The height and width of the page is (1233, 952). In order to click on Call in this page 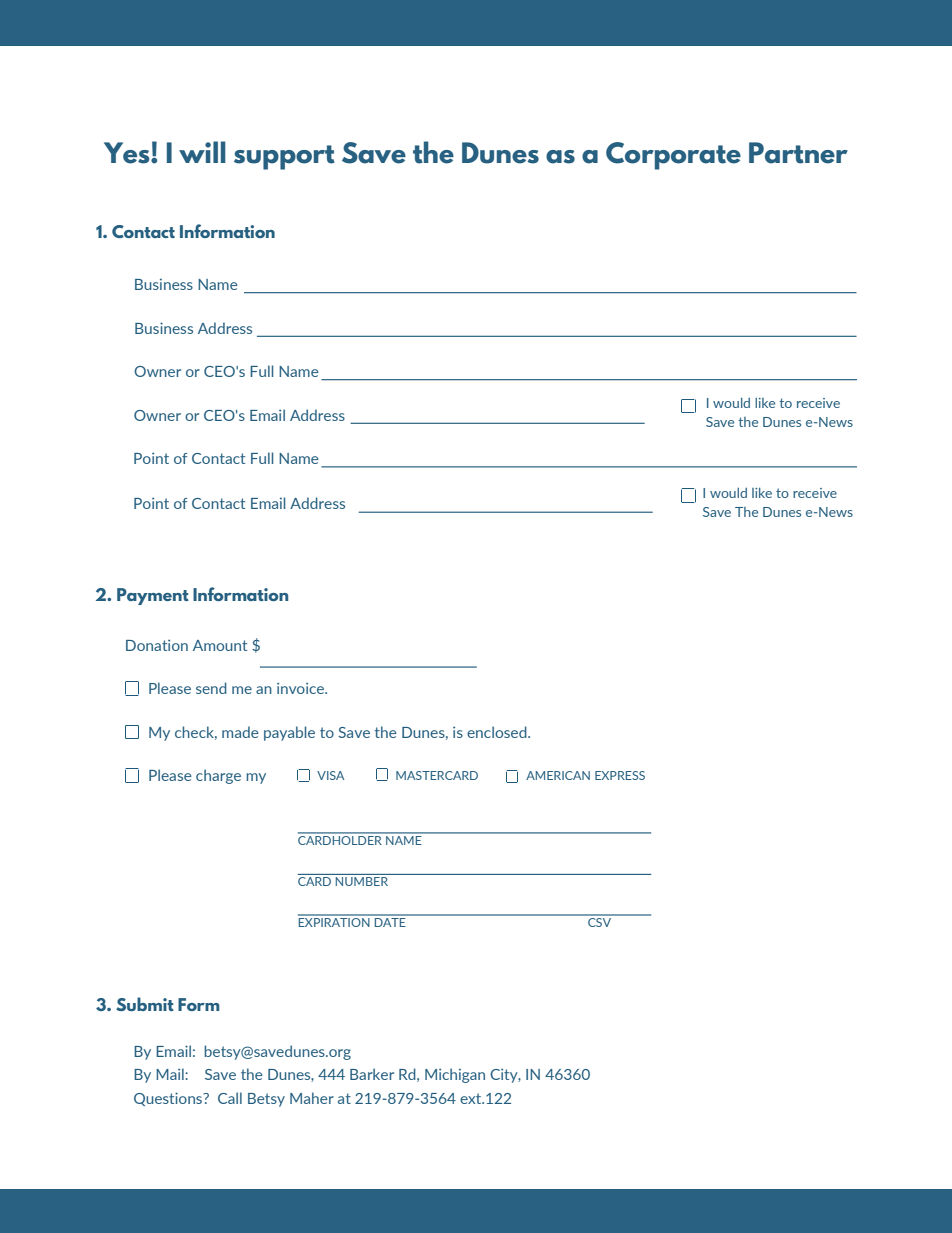, I will do `click(230, 1098)`.
